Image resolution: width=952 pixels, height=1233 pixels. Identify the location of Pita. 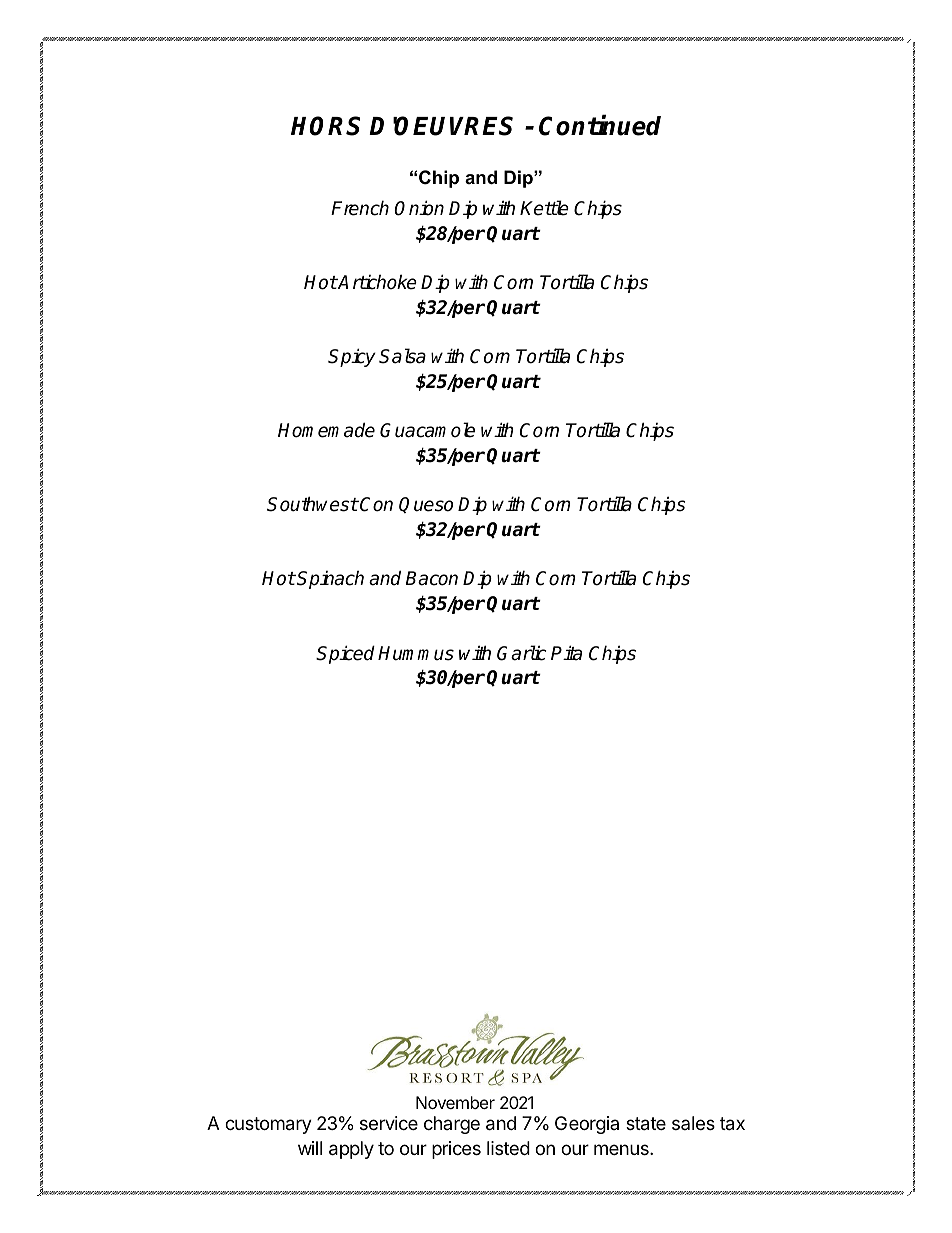
(566, 653).
